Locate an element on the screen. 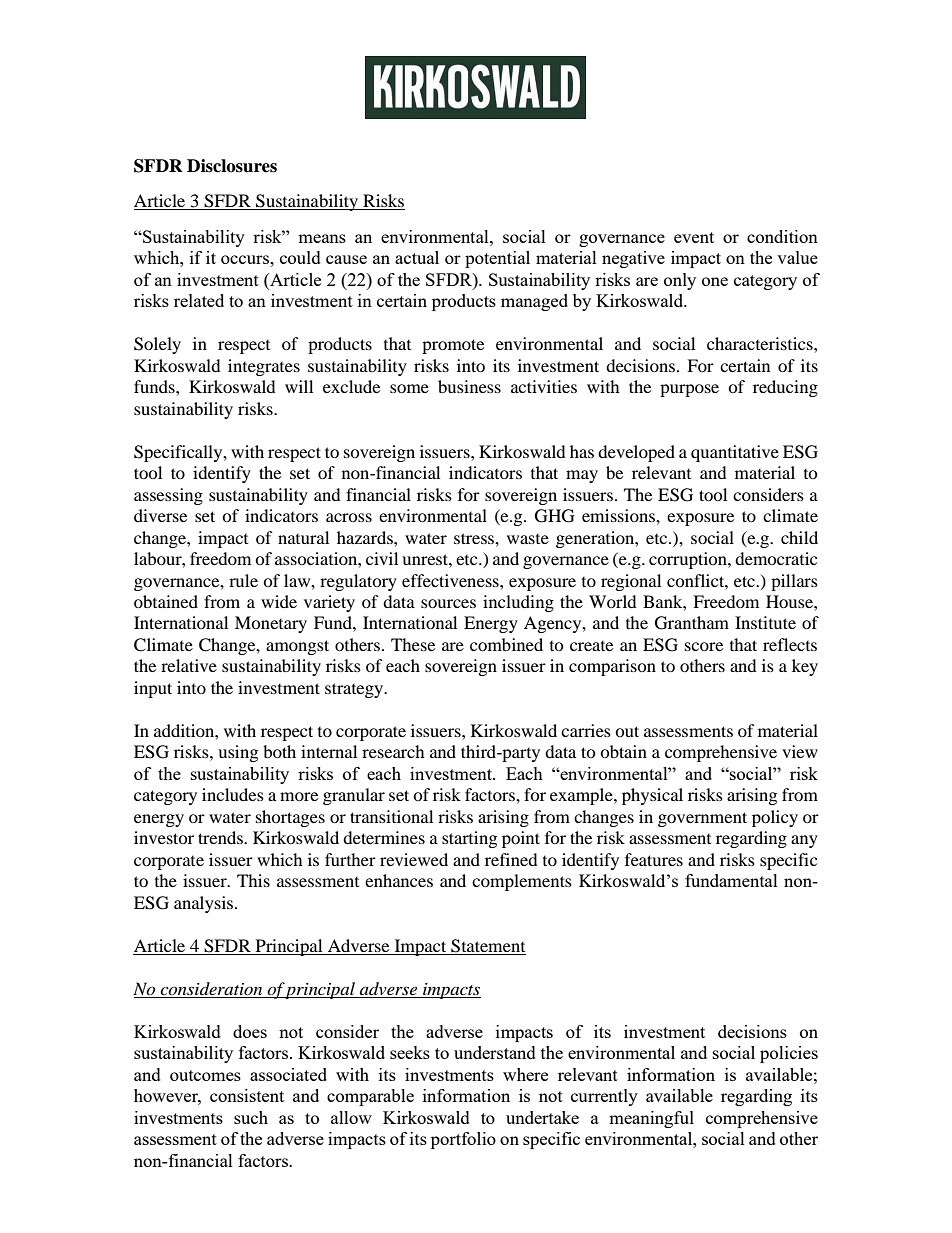  Disclosures is located at coordinates (232, 166).
